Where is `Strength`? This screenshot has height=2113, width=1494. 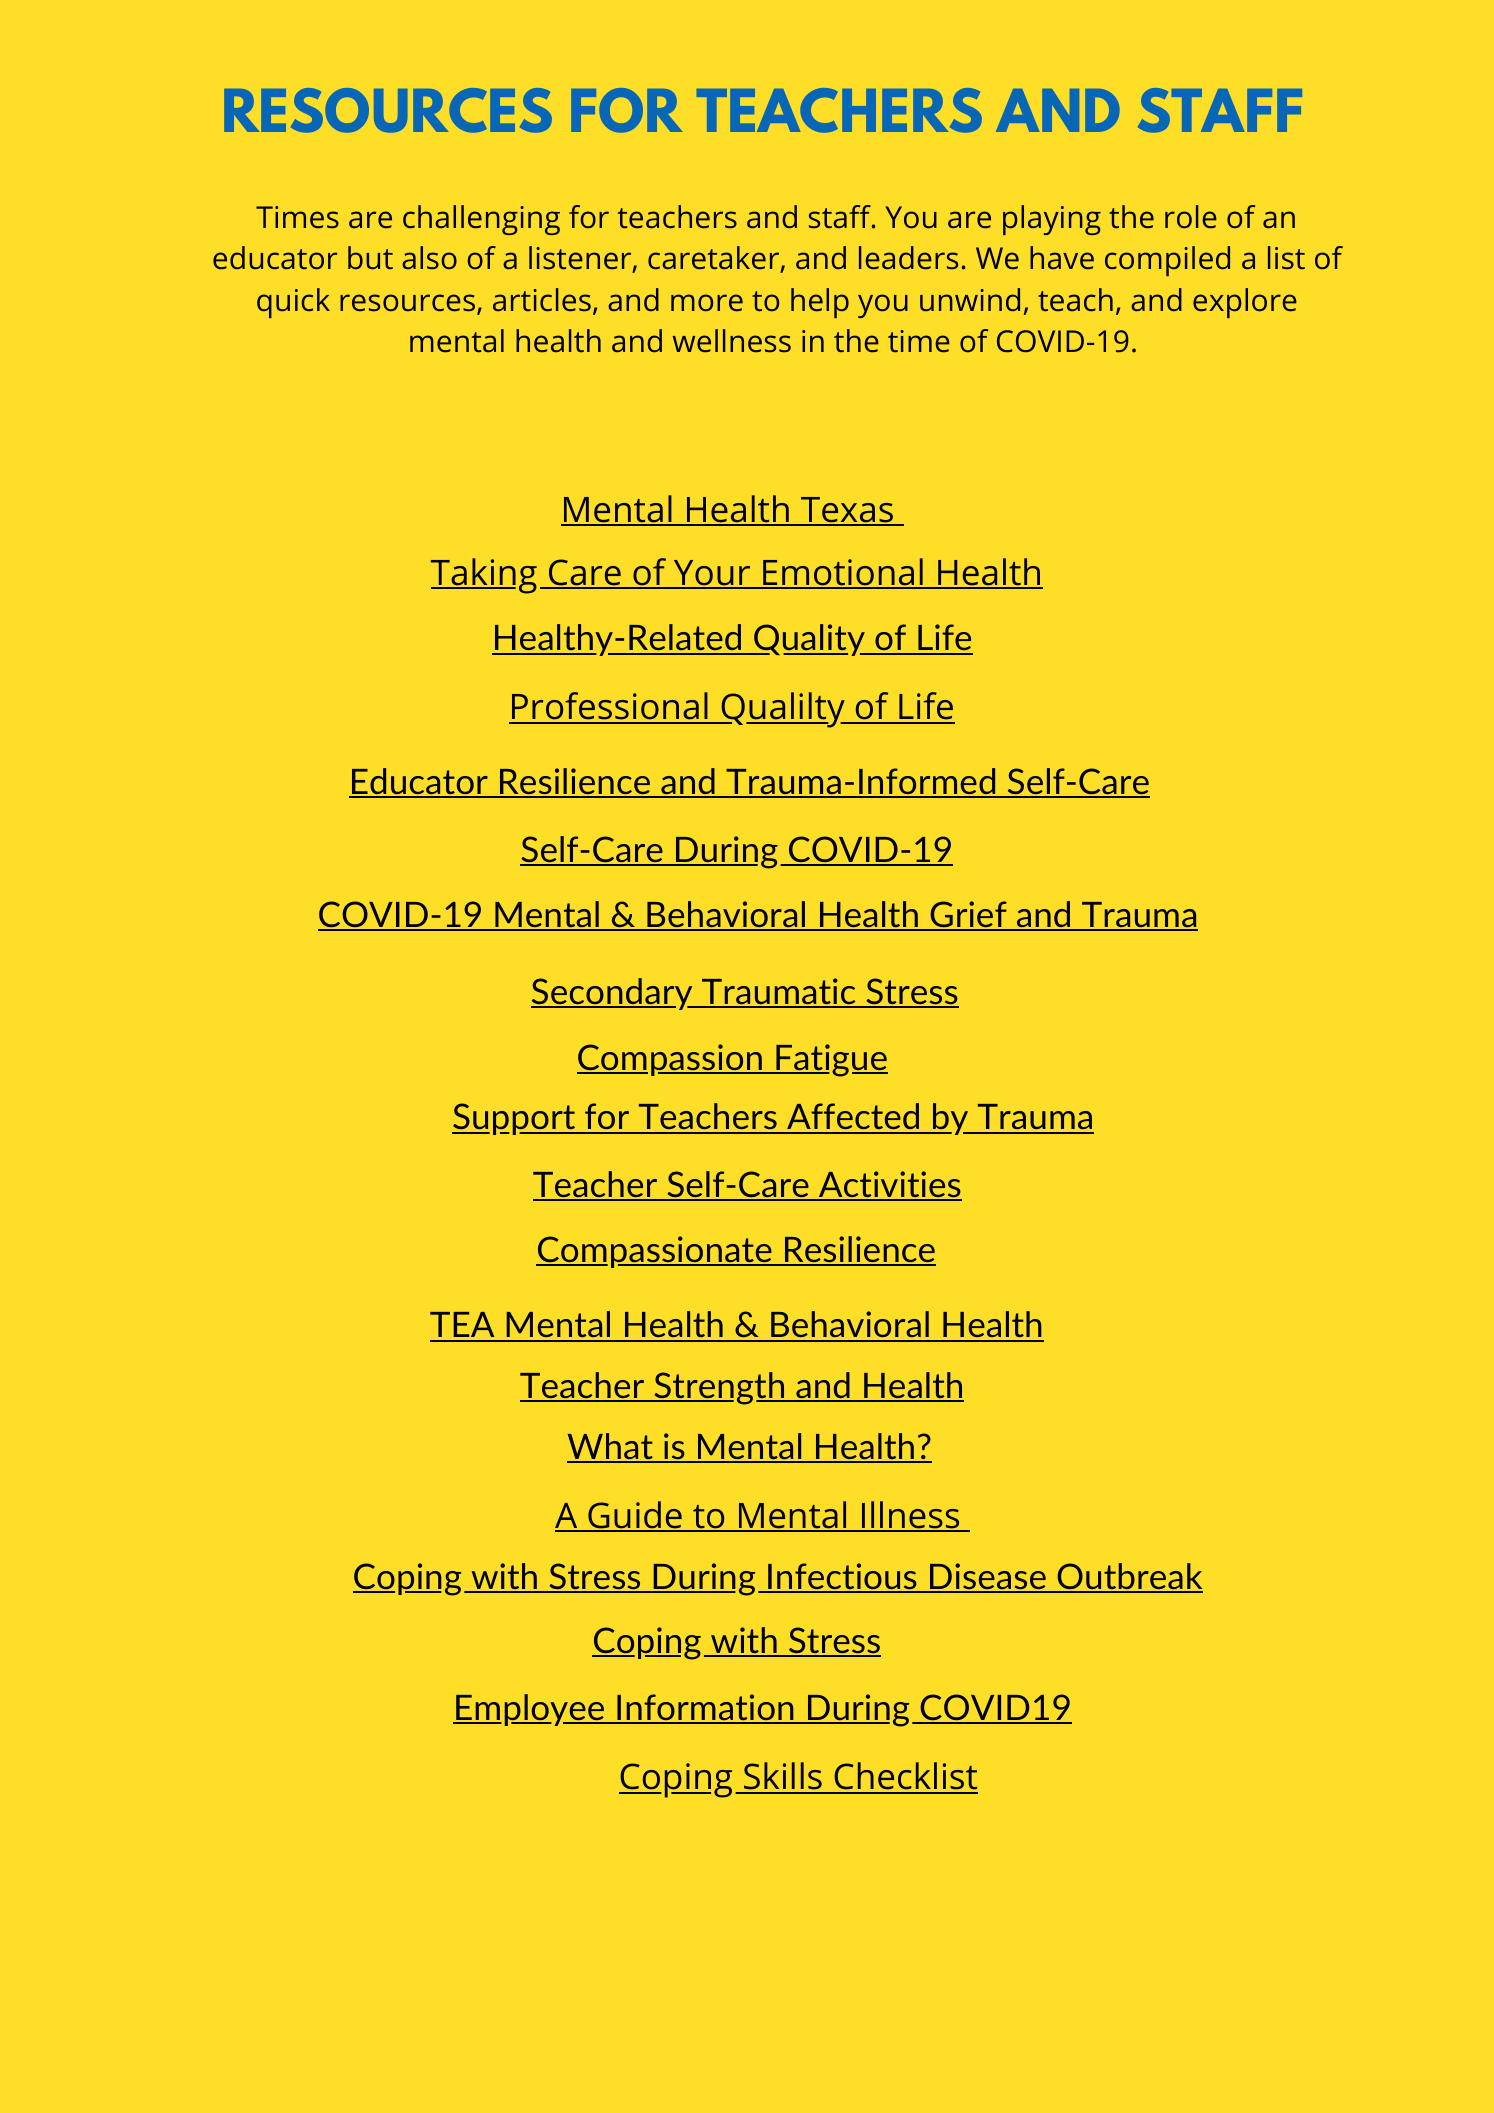
Strength is located at coordinates (719, 1388).
